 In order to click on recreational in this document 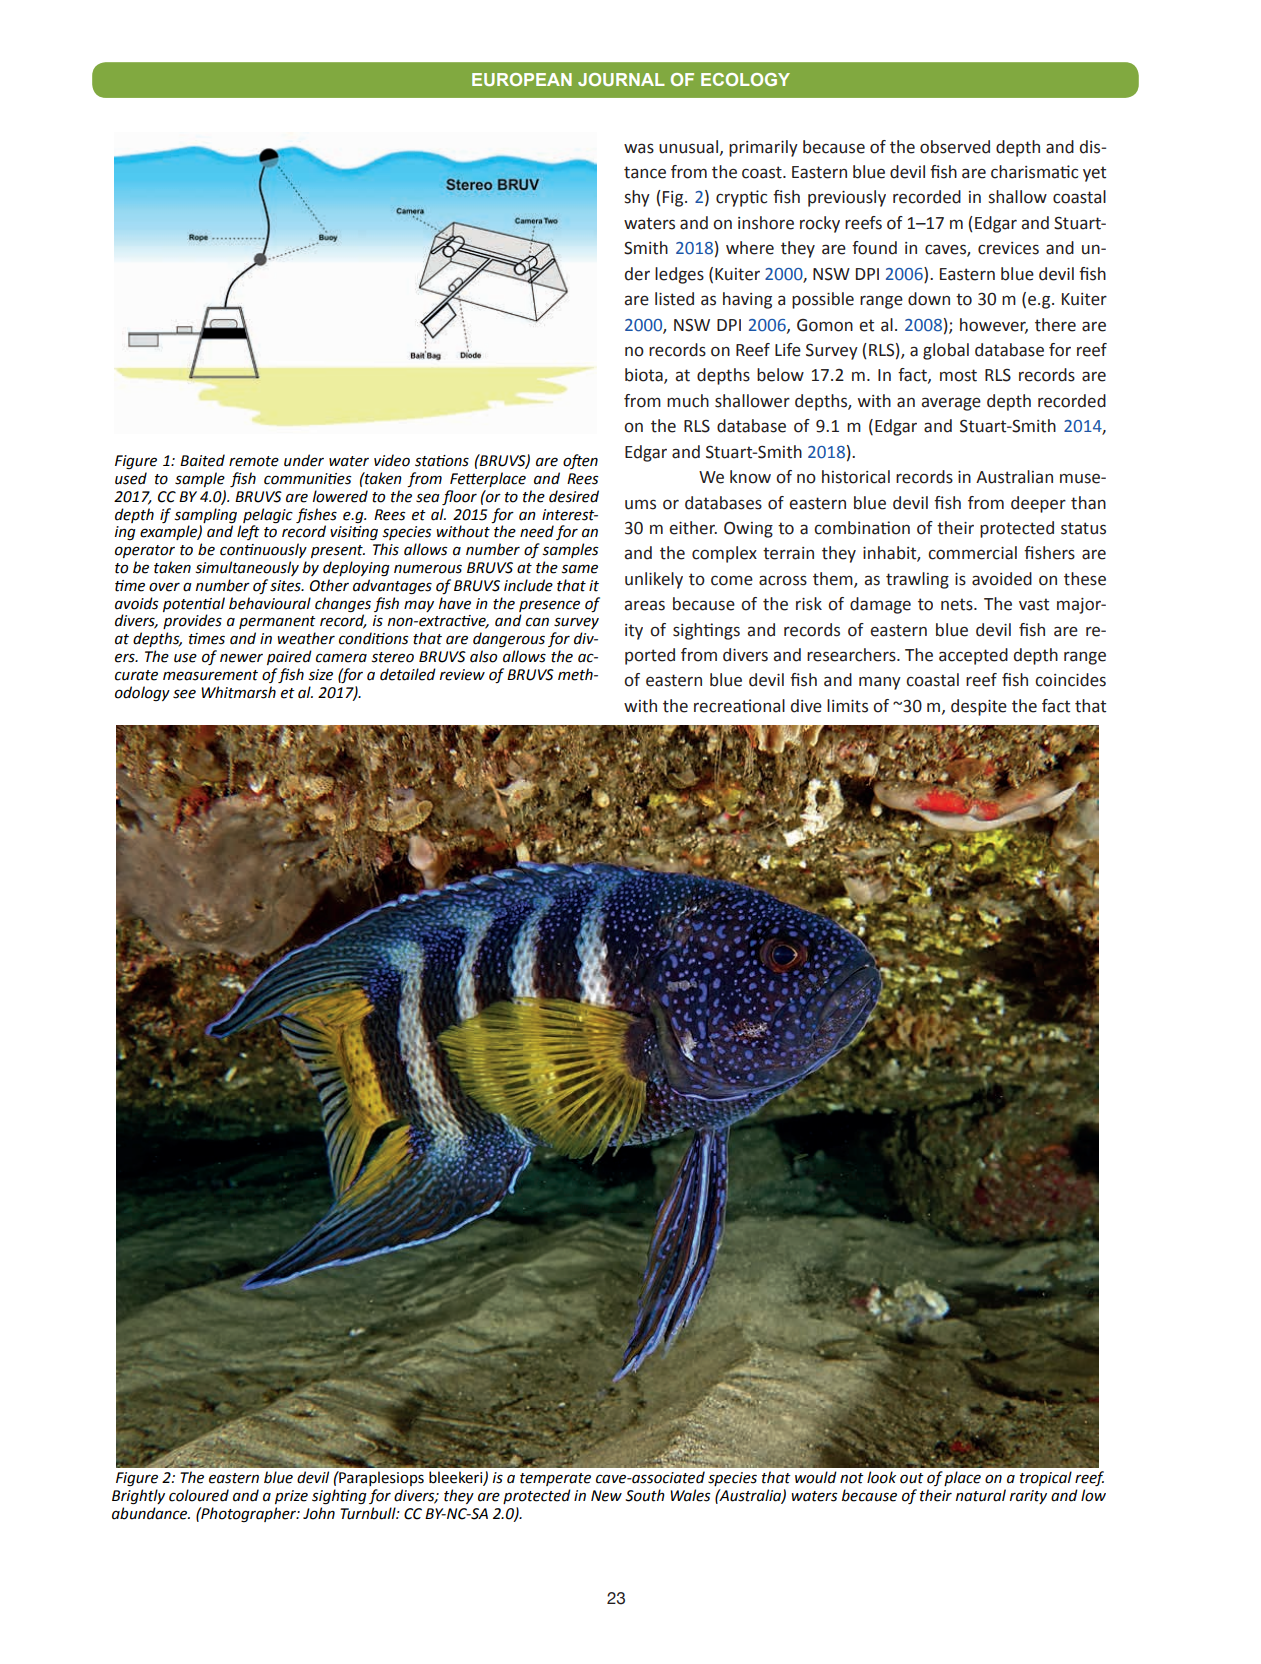, I will do `click(739, 706)`.
